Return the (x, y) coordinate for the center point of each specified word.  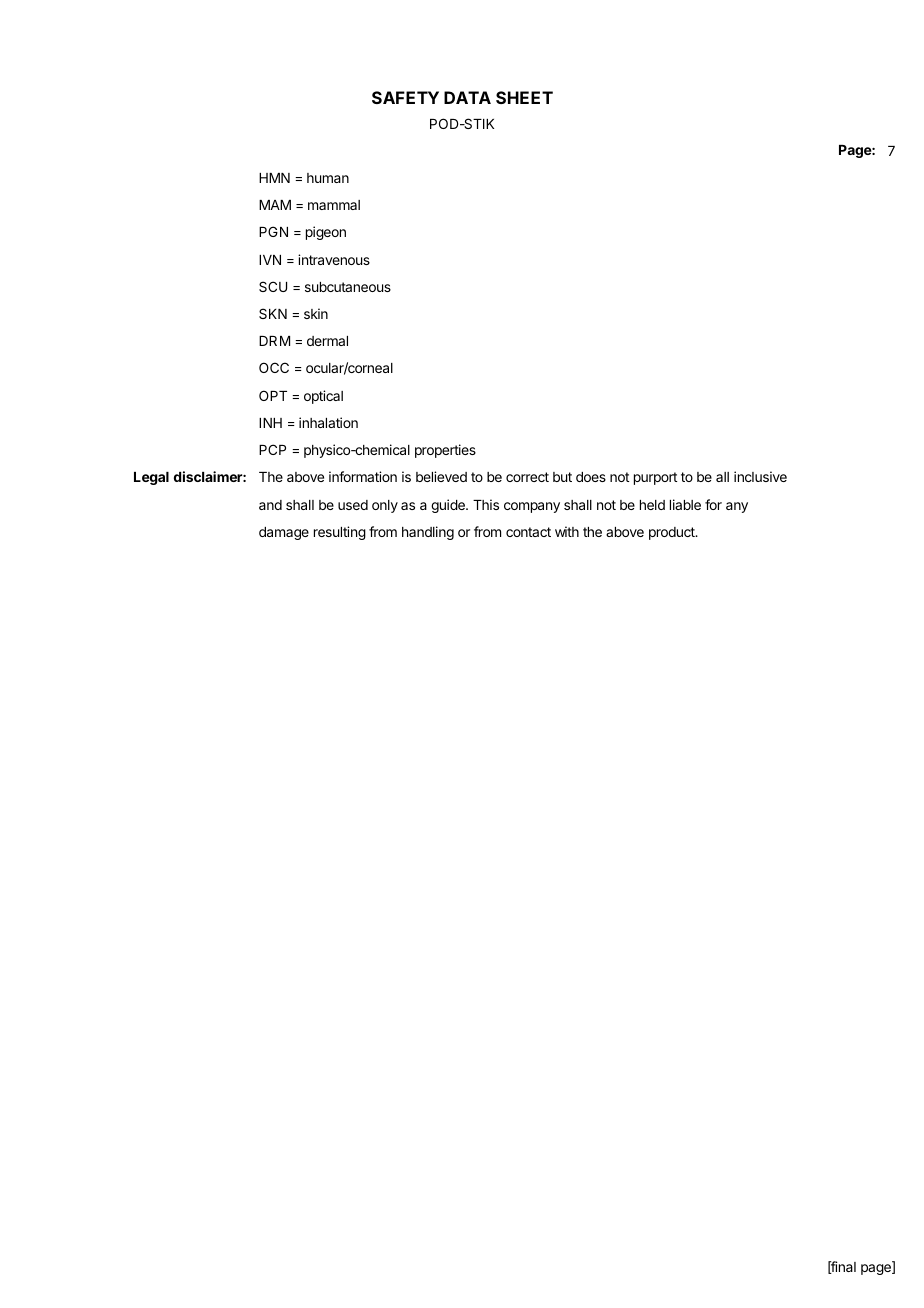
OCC (274, 367)
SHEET (524, 97)
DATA (467, 97)
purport (655, 478)
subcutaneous (348, 287)
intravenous (334, 259)
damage (284, 533)
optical (323, 397)
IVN (270, 260)
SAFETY (405, 97)
